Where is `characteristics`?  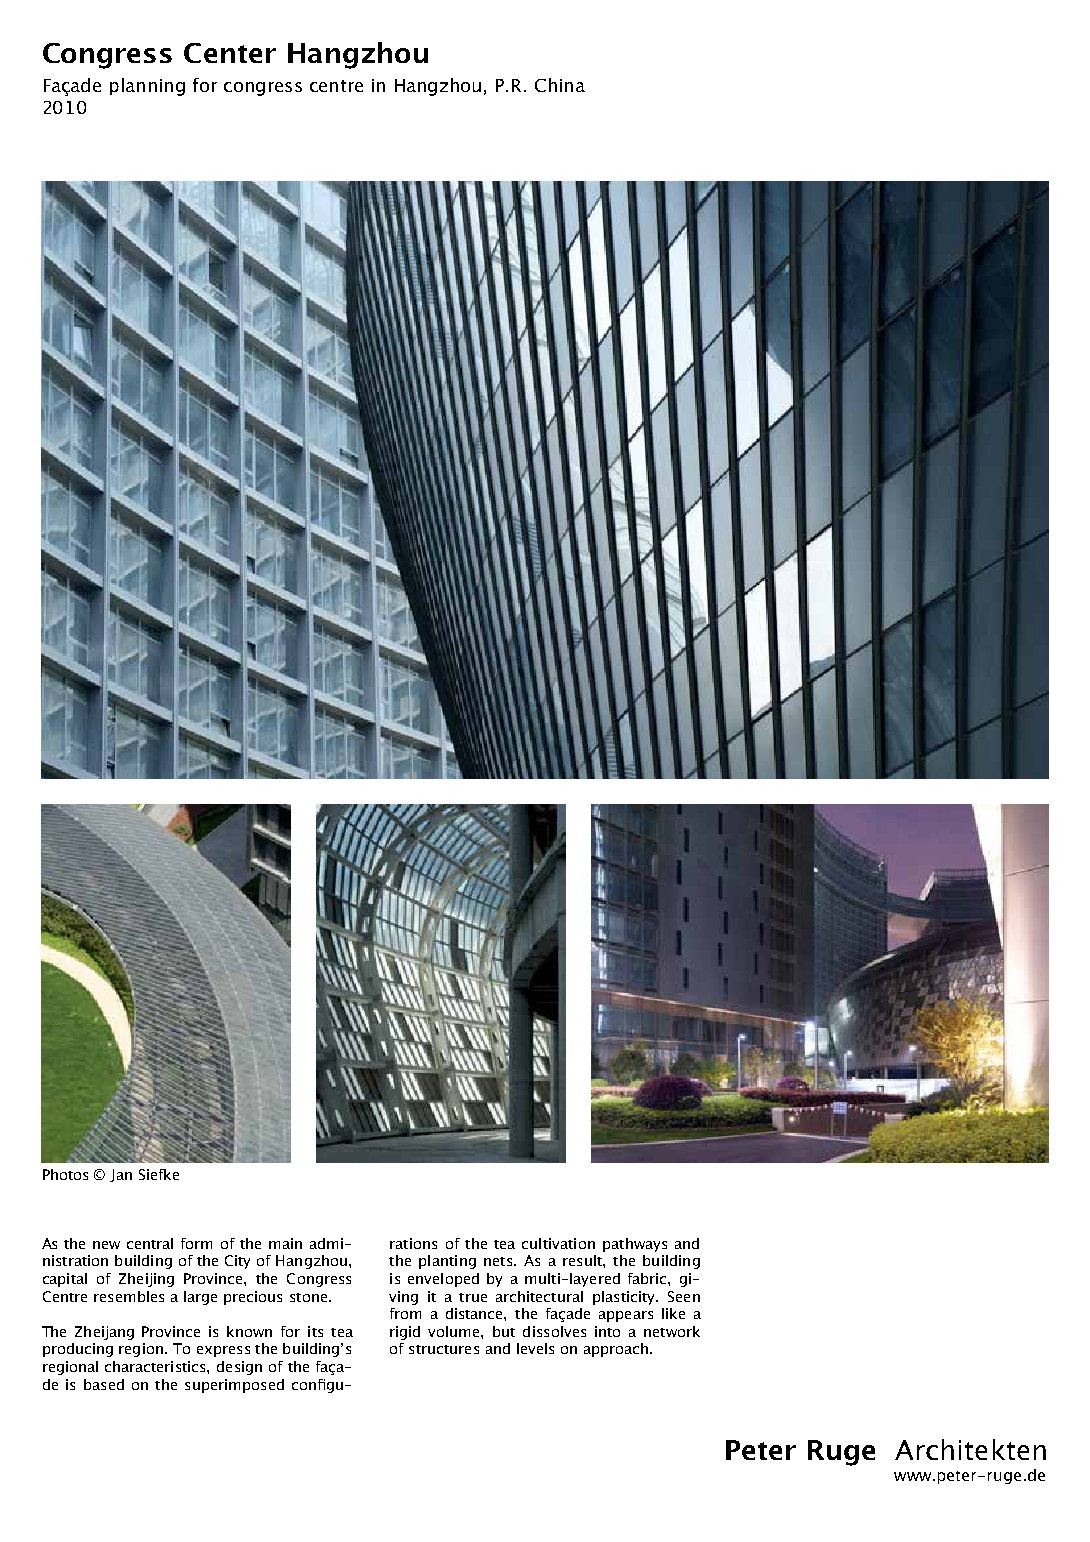 characteristics is located at coordinates (156, 1366).
